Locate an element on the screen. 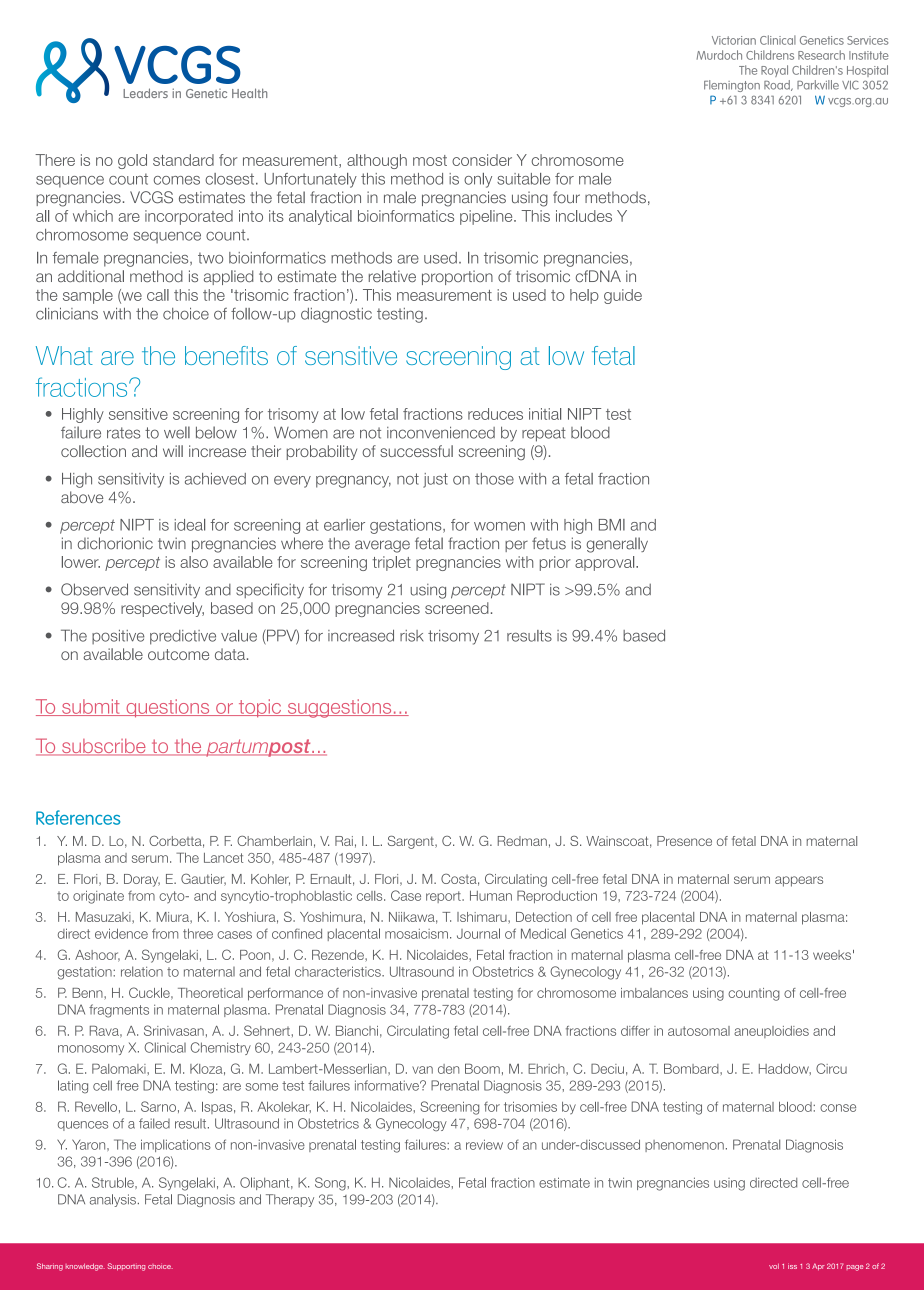 The image size is (924, 1308). vol is located at coordinates (774, 1266).
